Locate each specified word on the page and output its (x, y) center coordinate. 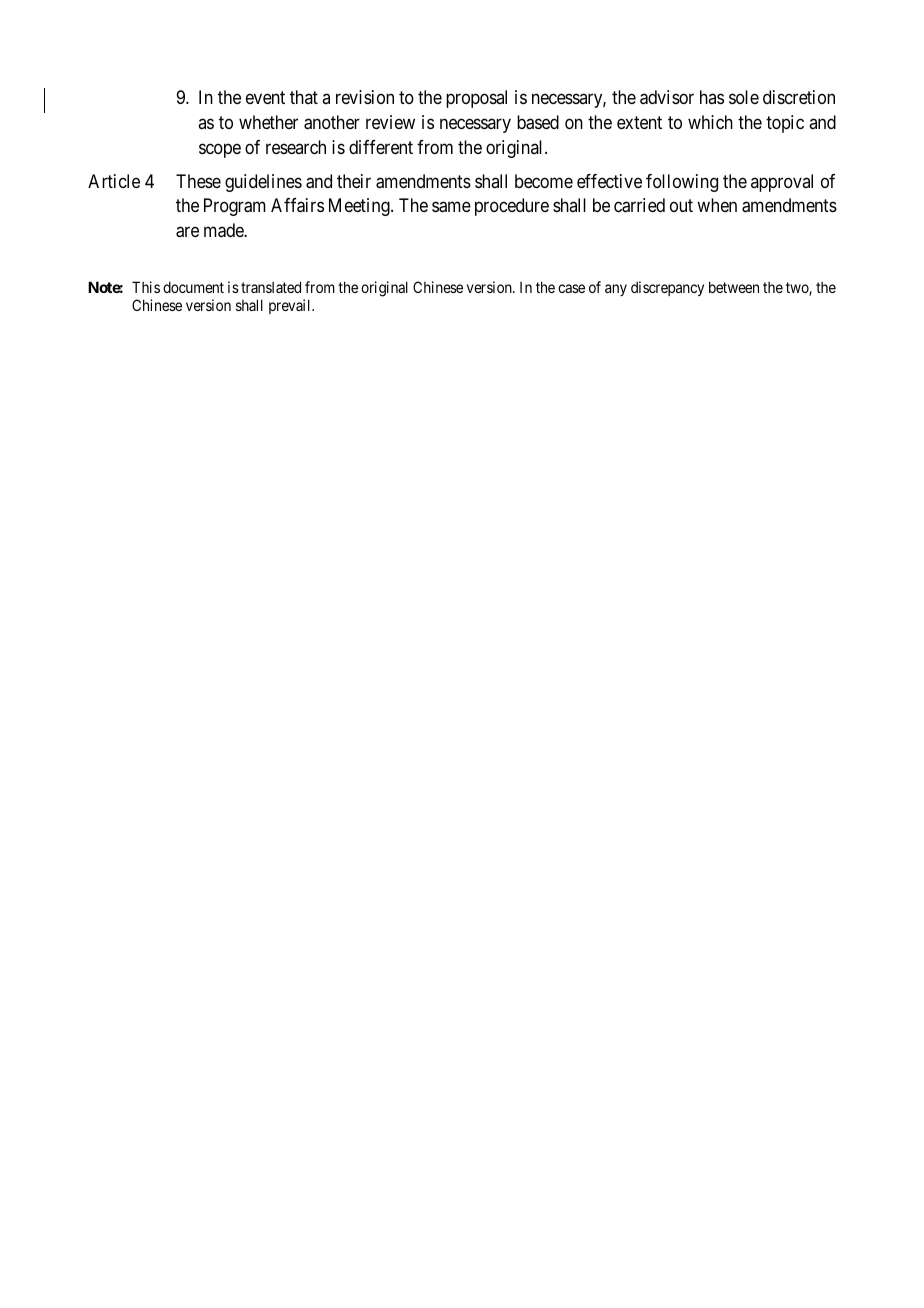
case (571, 288)
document (193, 287)
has (712, 97)
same (451, 207)
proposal (476, 99)
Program (235, 207)
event (265, 98)
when (717, 205)
